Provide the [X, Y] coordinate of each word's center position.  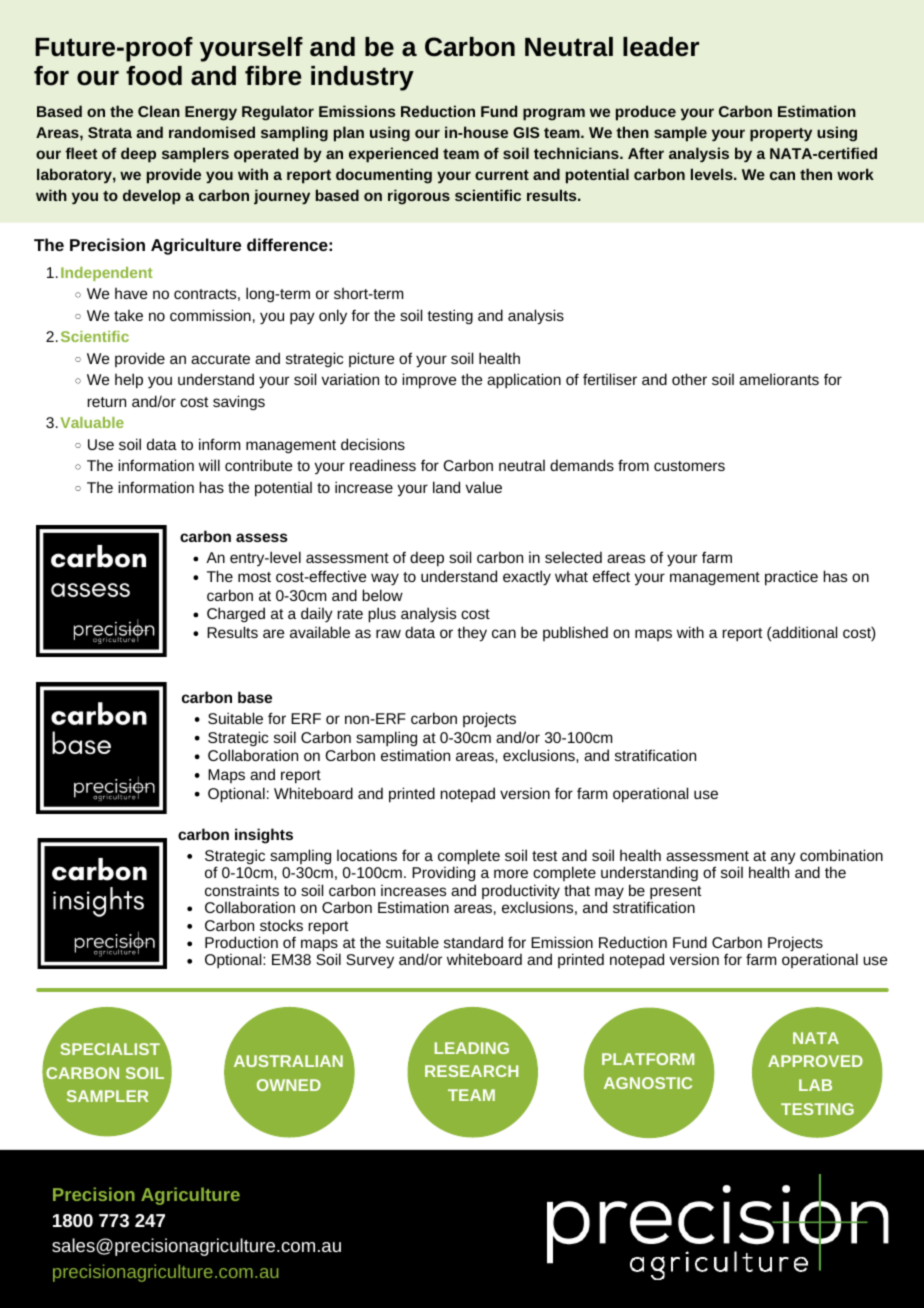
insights [264, 836]
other [689, 379]
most [254, 577]
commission [210, 315]
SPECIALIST [110, 1049]
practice [791, 578]
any [783, 859]
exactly [527, 578]
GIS [526, 132]
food [154, 76]
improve [429, 381]
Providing [443, 874]
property [781, 135]
